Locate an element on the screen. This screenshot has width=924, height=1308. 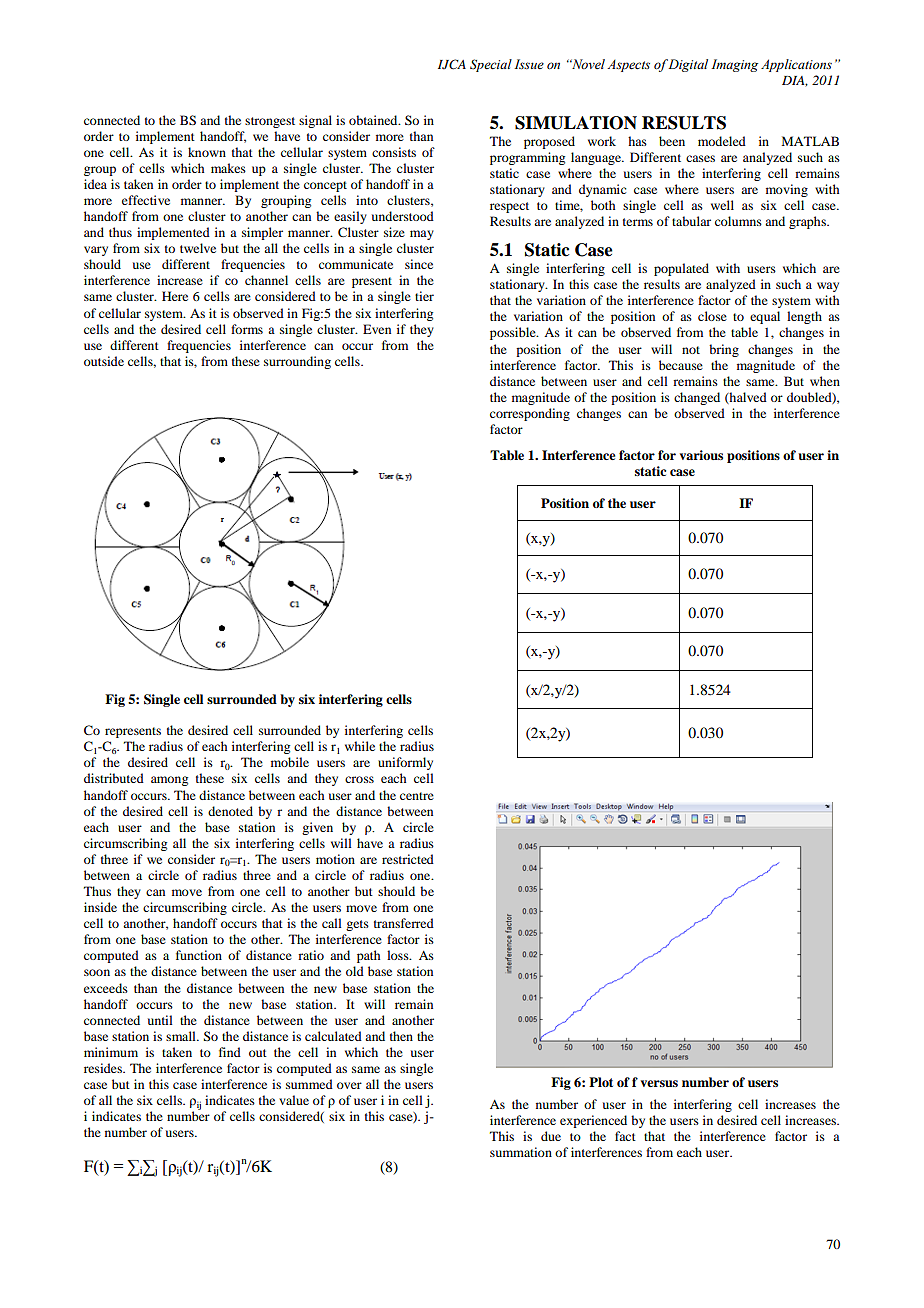
Special is located at coordinates (491, 65).
